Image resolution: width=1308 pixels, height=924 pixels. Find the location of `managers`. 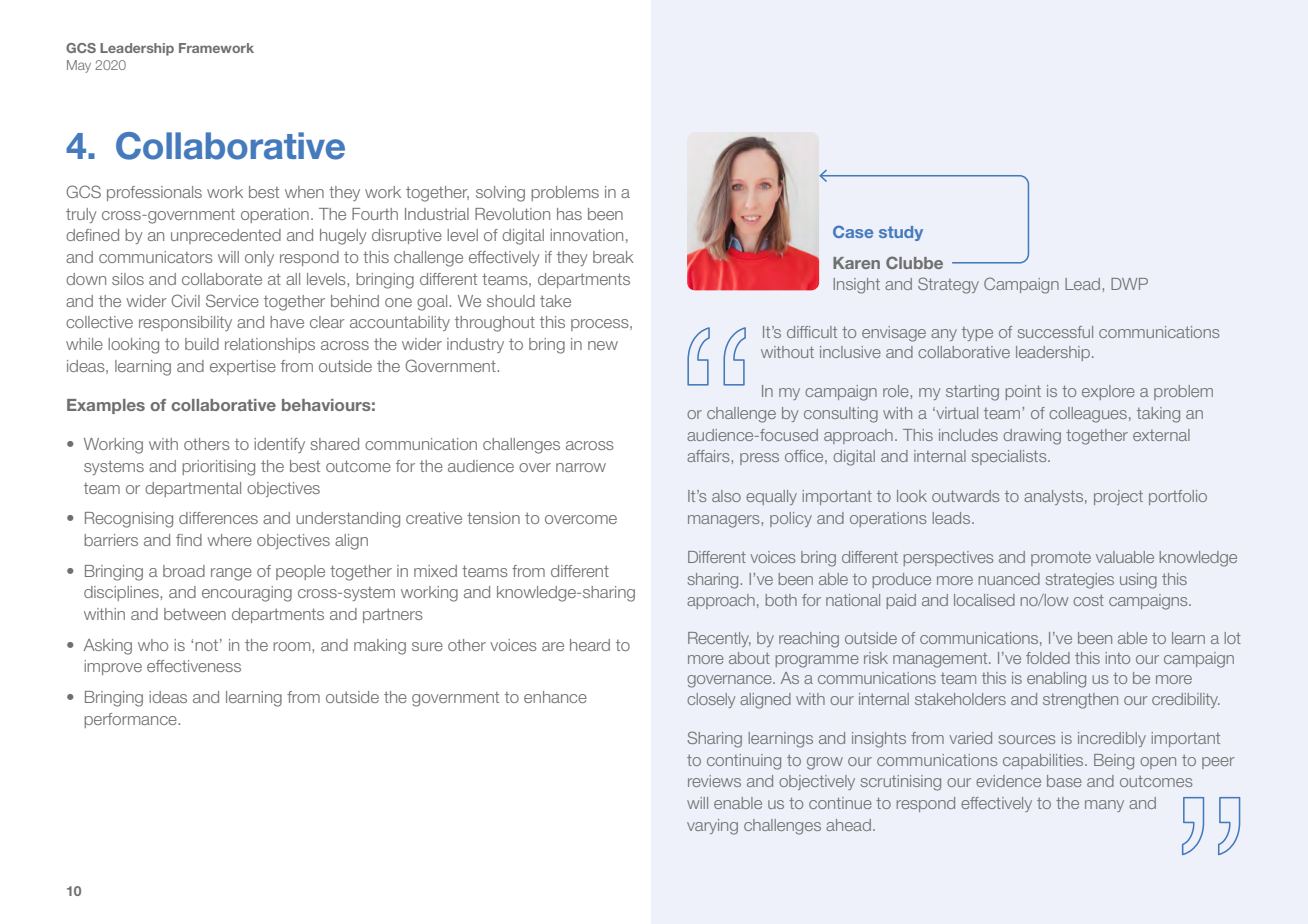

managers is located at coordinates (725, 521).
